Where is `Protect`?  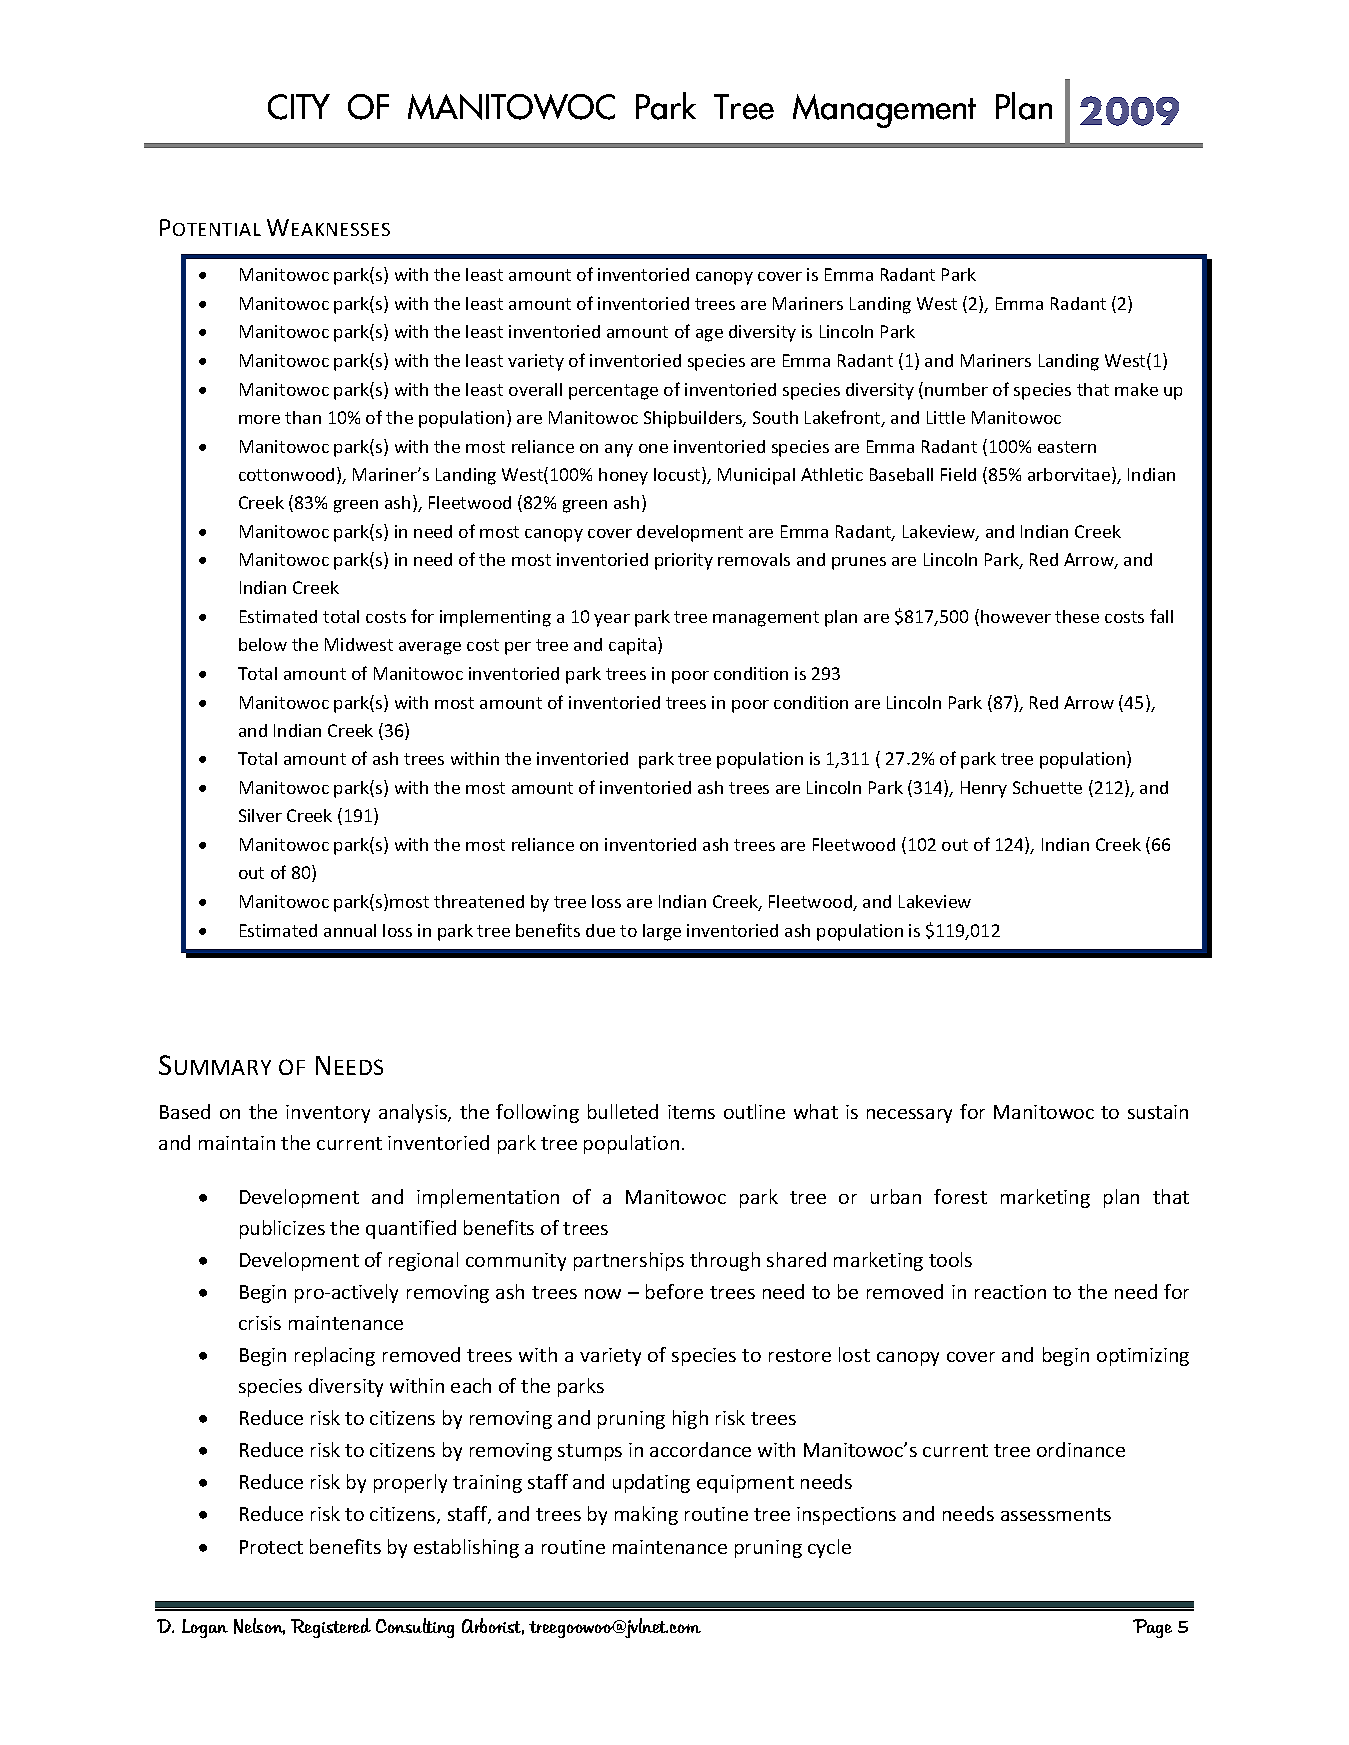 Protect is located at coordinates (271, 1547).
